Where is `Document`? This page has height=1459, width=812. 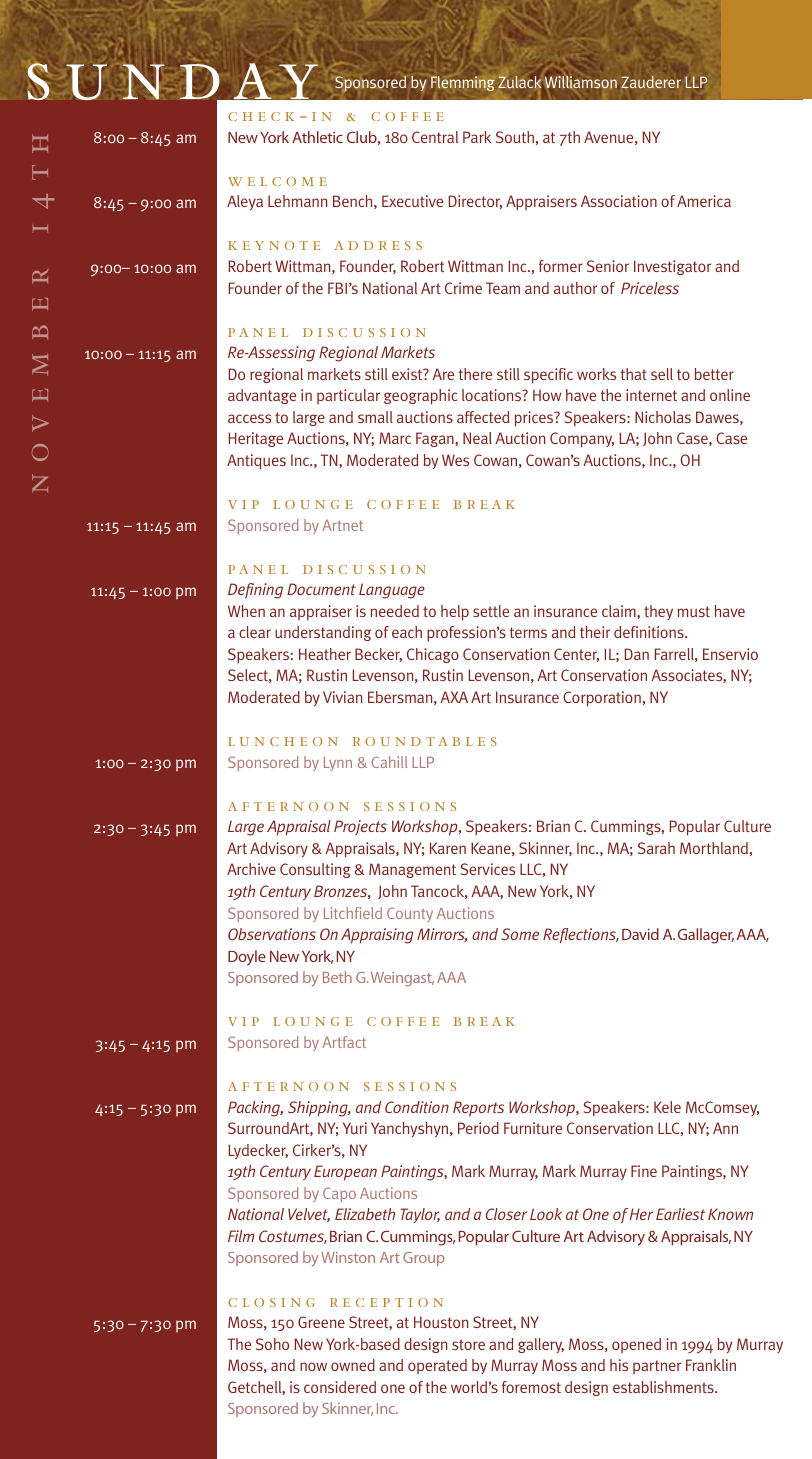 Document is located at coordinates (321, 589).
